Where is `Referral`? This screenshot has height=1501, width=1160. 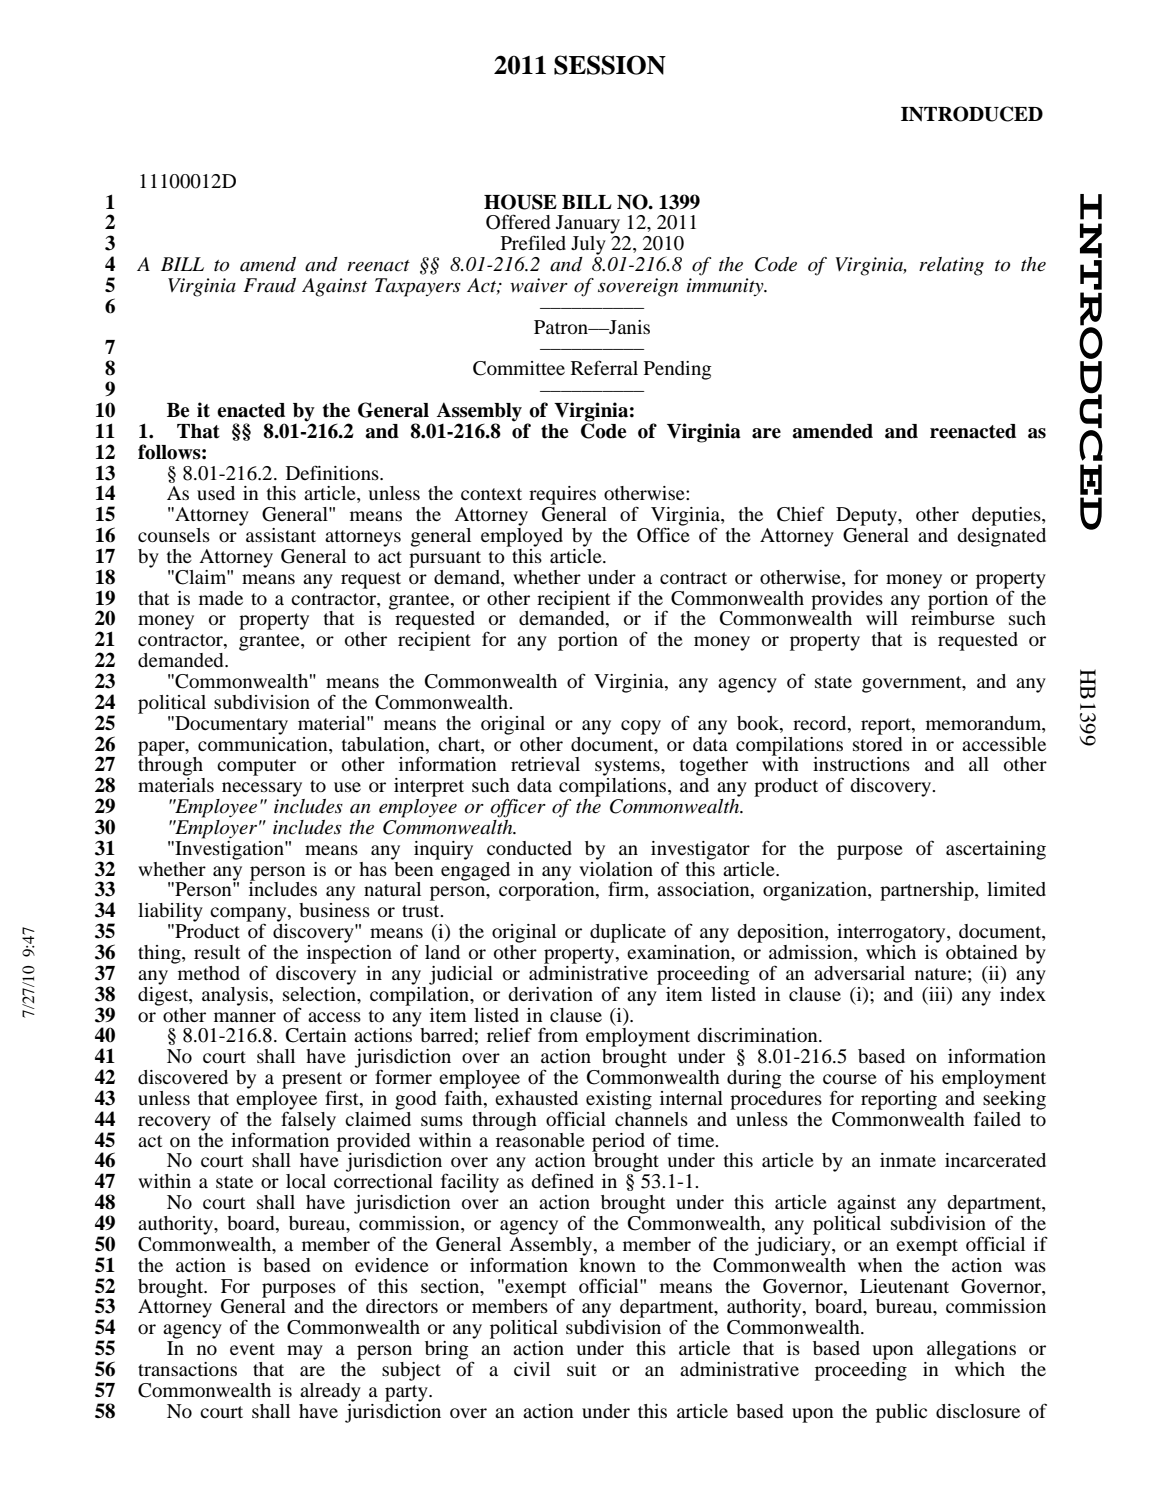 Referral is located at coordinates (604, 367).
